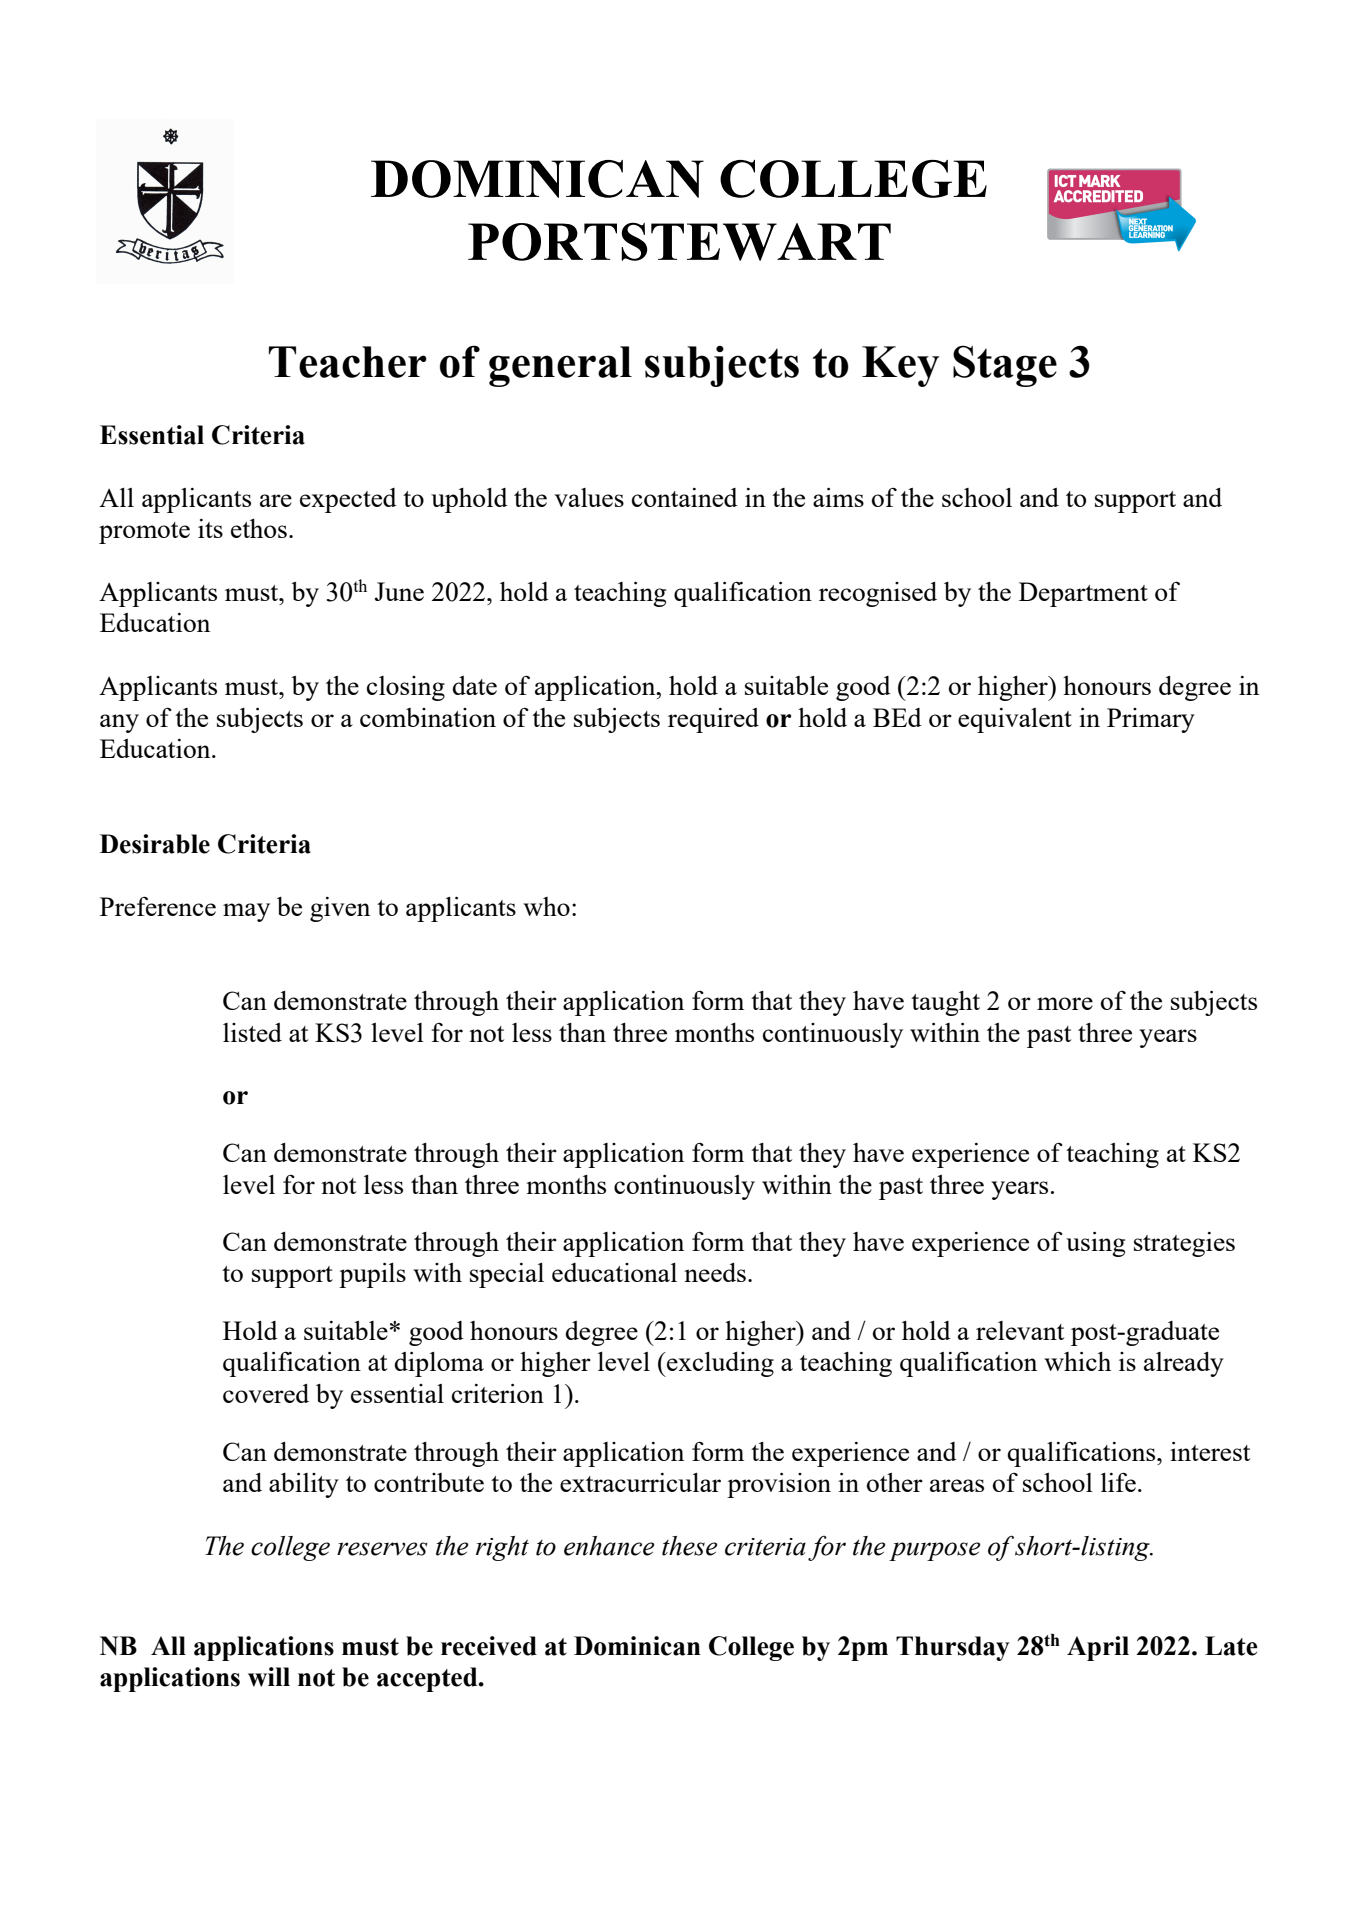 The height and width of the screenshot is (1919, 1357). What do you see at coordinates (560, 366) in the screenshot?
I see `general` at bounding box center [560, 366].
